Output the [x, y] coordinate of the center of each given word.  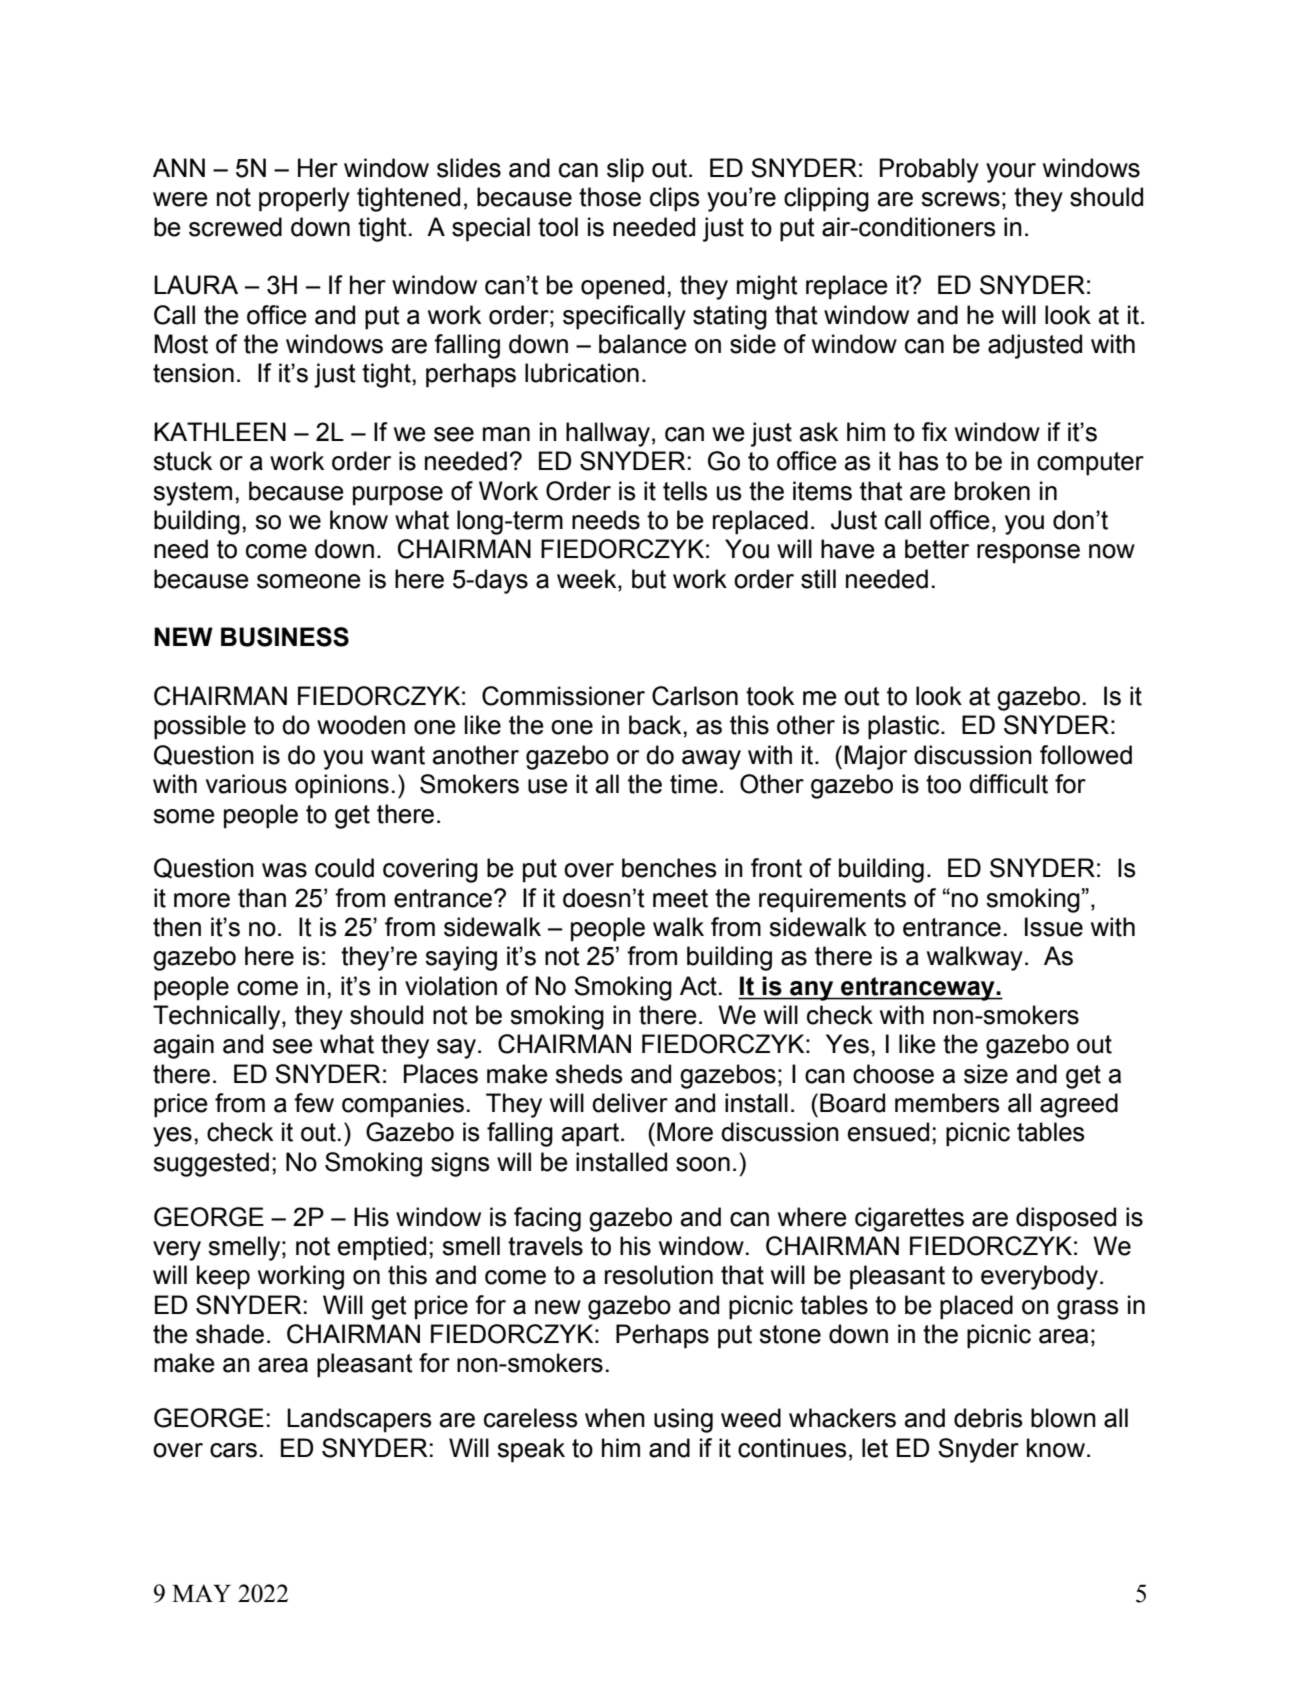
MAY [201, 1593]
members [947, 1103]
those [610, 197]
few [314, 1103]
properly [304, 199]
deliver [630, 1103]
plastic [905, 727]
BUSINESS [285, 637]
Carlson [695, 696]
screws [960, 199]
